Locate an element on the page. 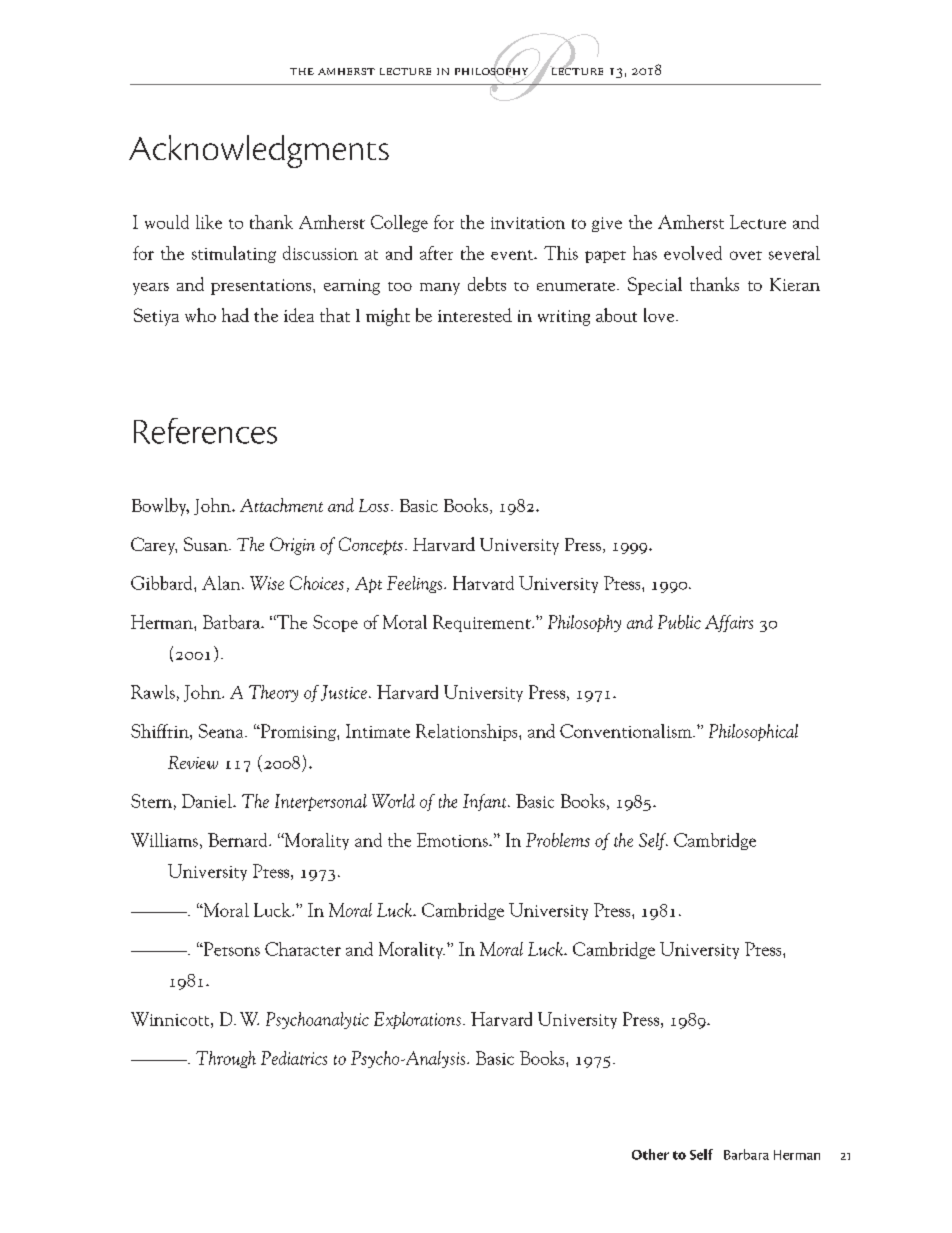  Affairs is located at coordinates (729, 623).
